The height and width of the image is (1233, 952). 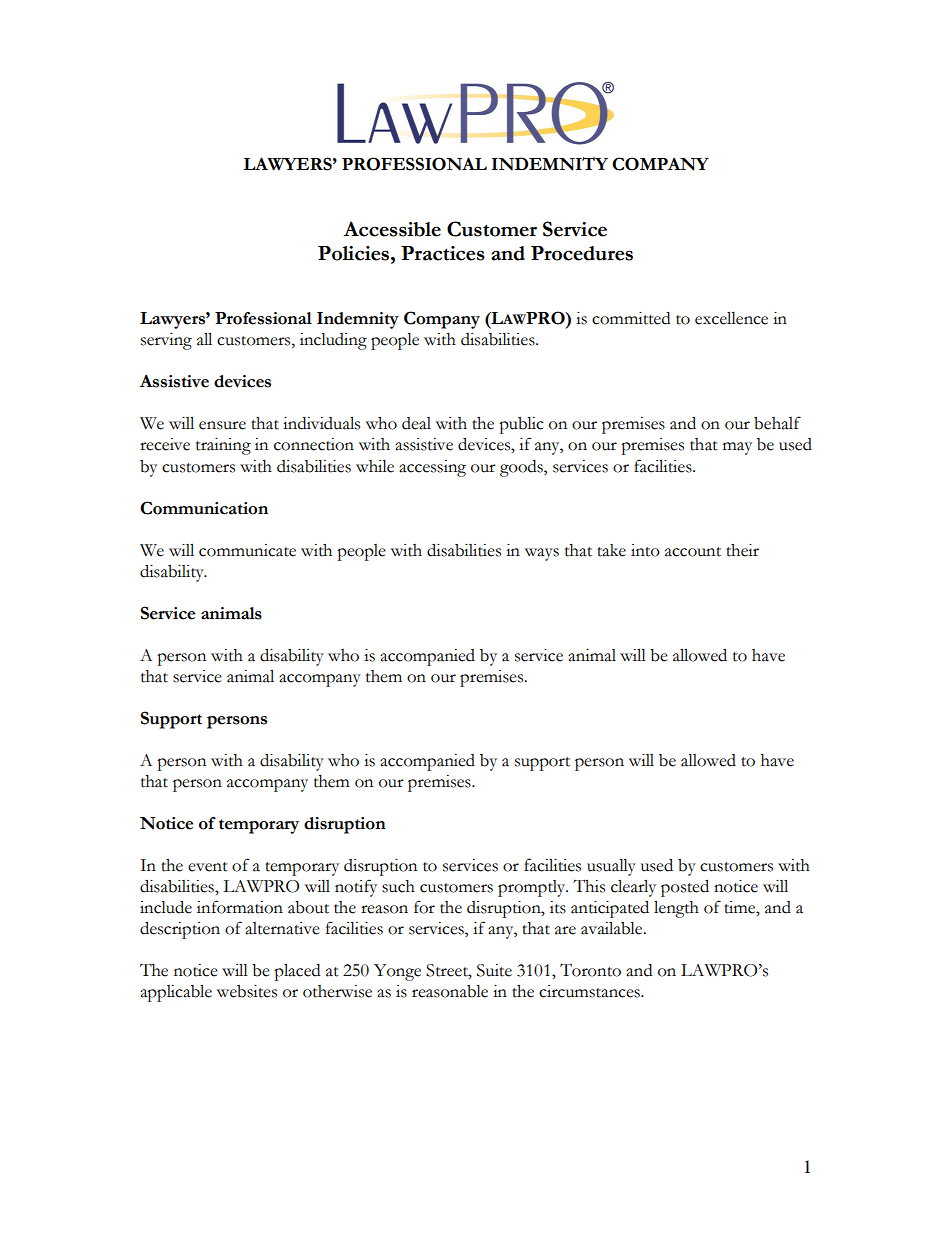 What do you see at coordinates (247, 550) in the image?
I see `communicate` at bounding box center [247, 550].
